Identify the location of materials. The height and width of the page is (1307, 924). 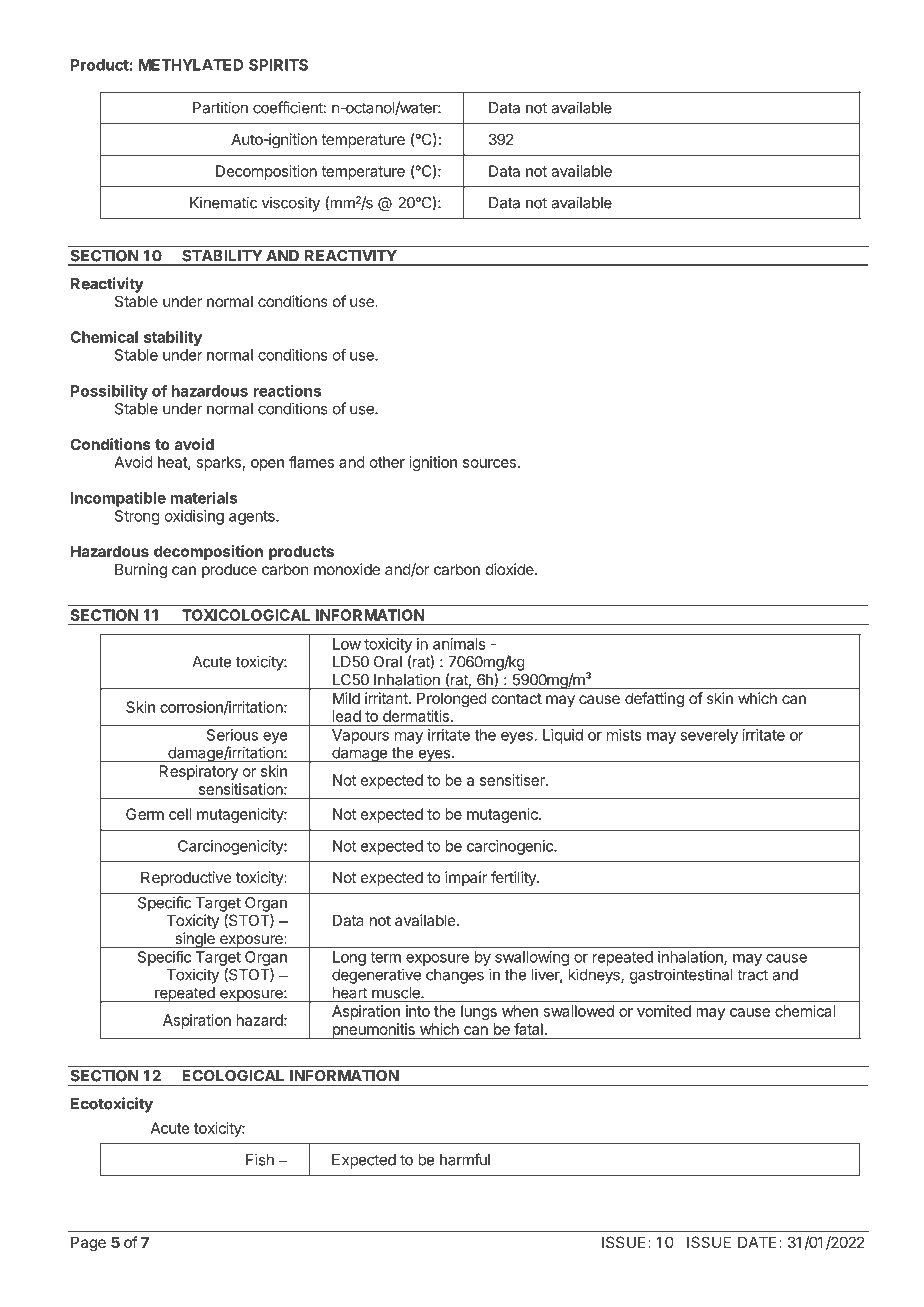
(204, 498).
